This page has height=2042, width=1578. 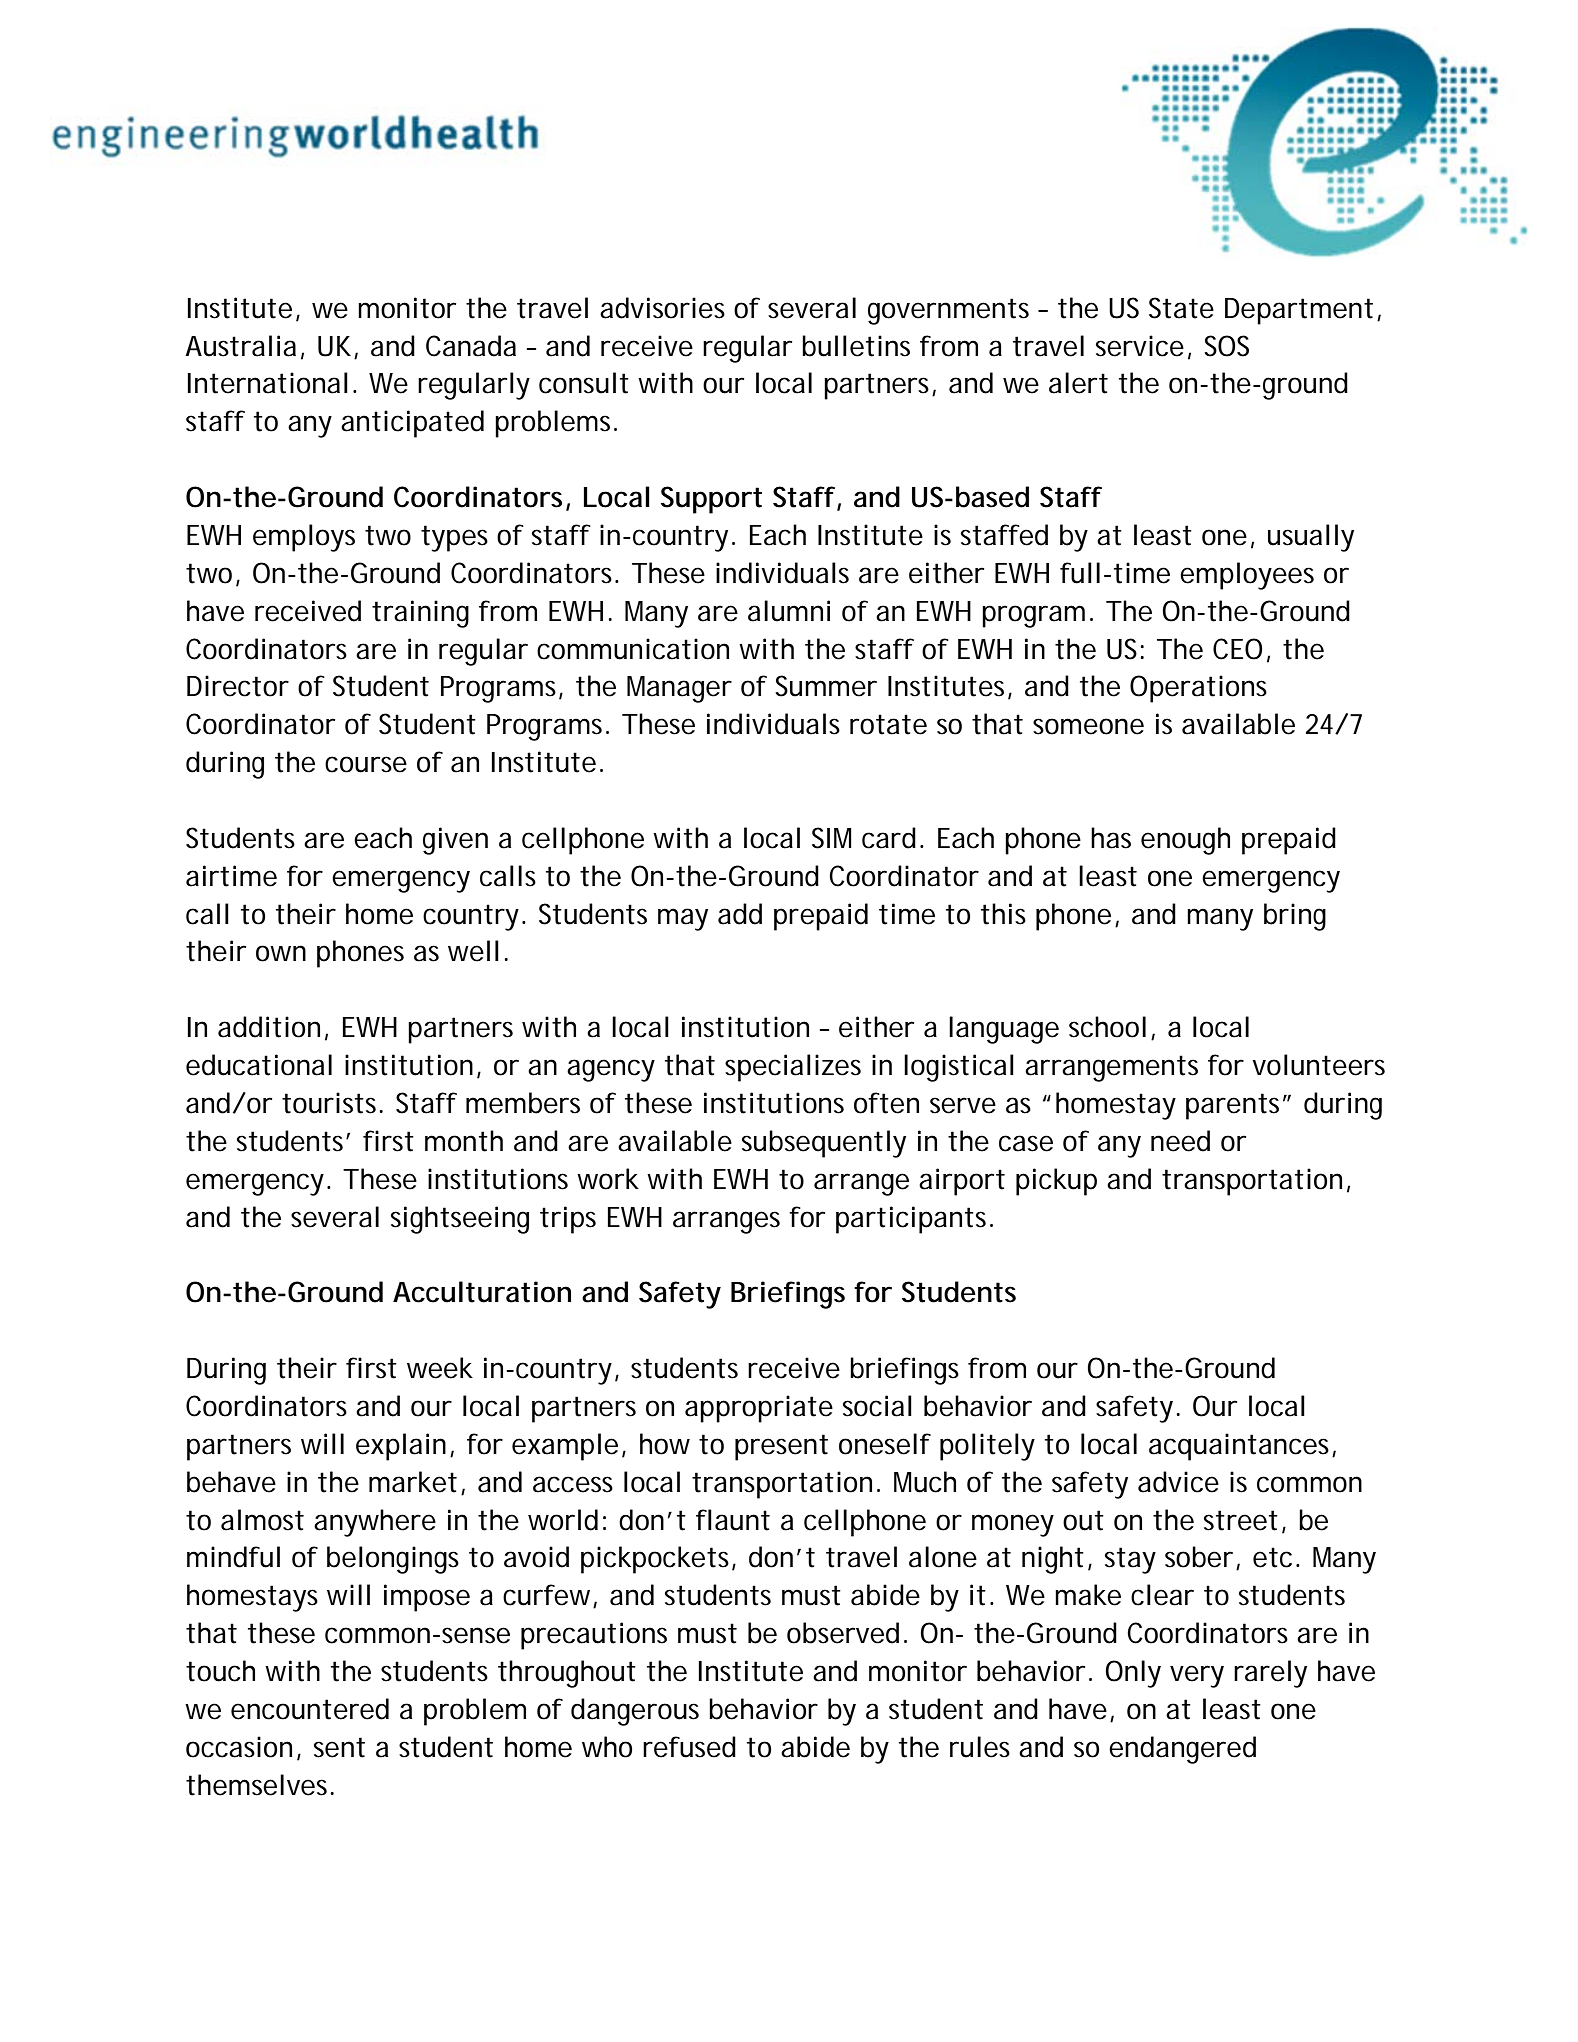 I want to click on bulletins, so click(x=856, y=346).
